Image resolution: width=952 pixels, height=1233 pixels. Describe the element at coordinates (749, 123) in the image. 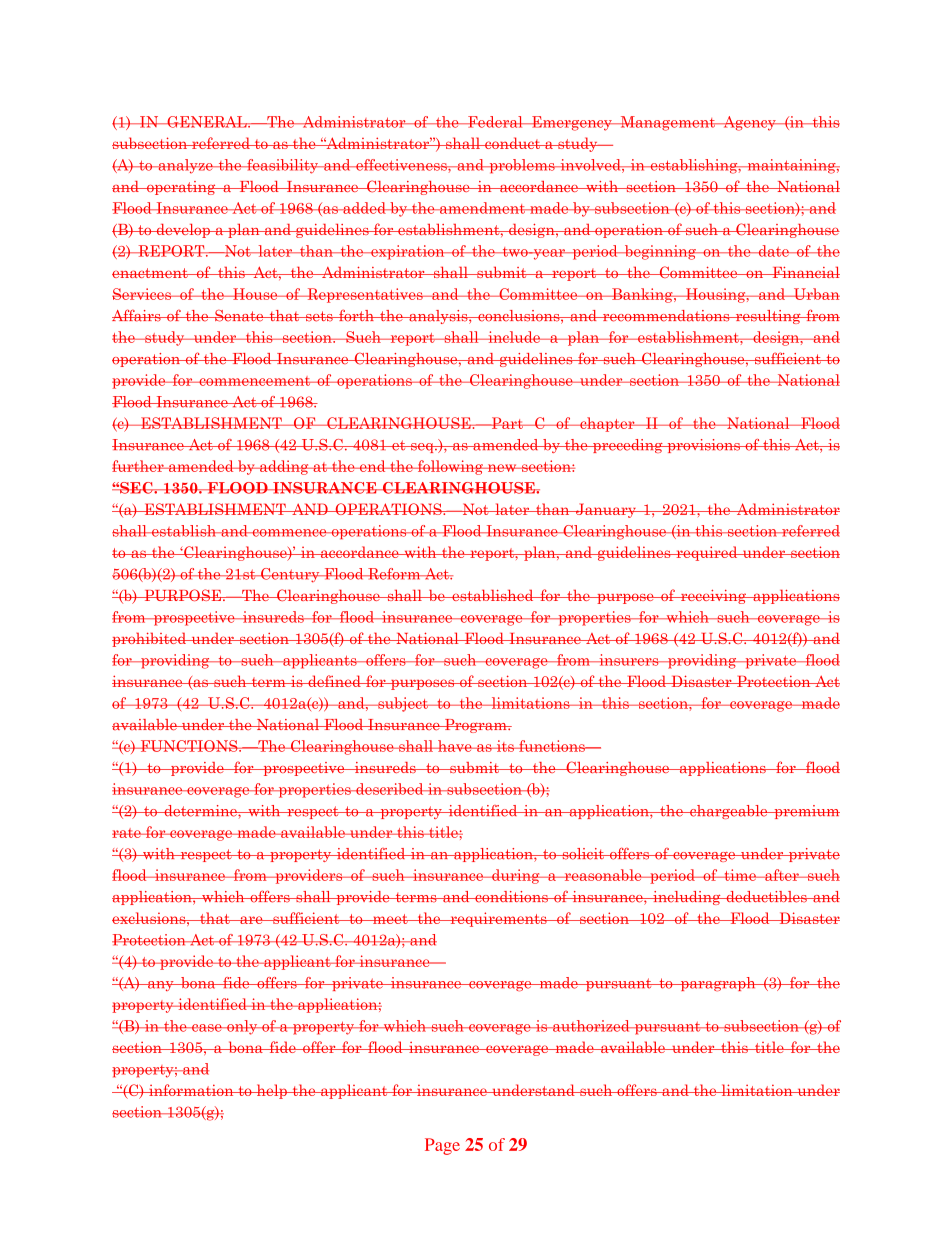

I see `Agency` at that location.
